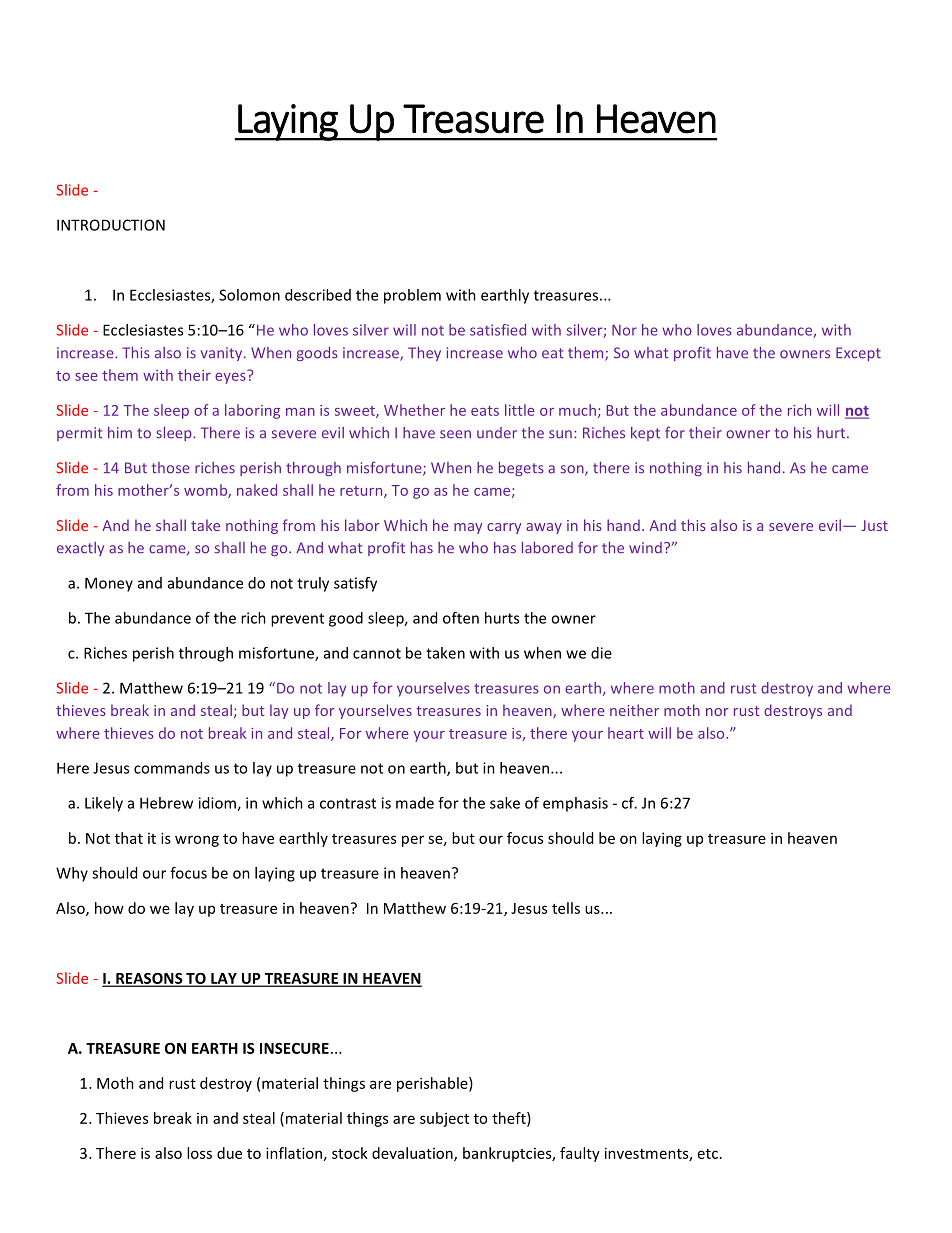 This screenshot has width=952, height=1233. Describe the element at coordinates (172, 768) in the screenshot. I see `commands` at that location.
